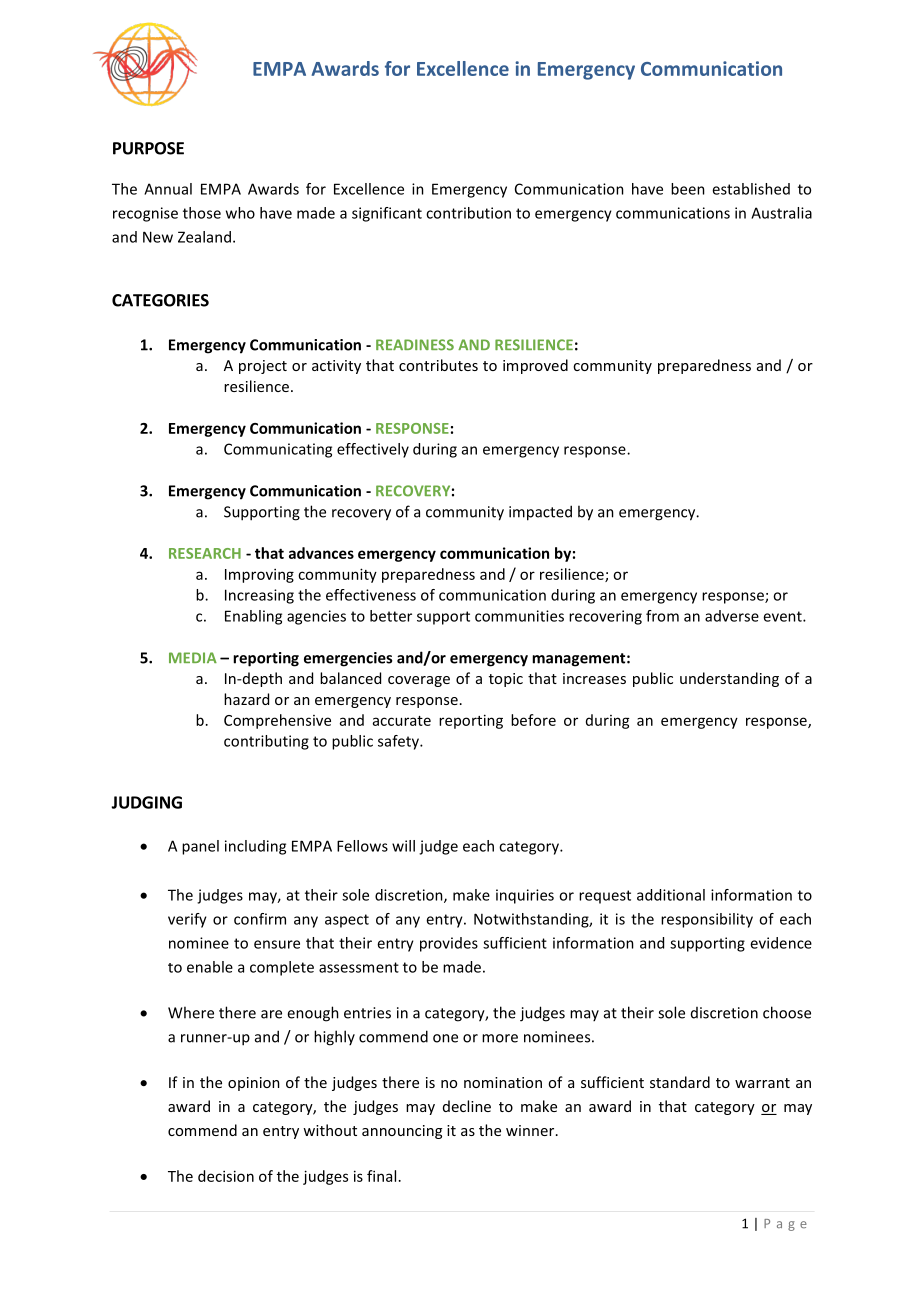 The image size is (924, 1308). Describe the element at coordinates (240, 213) in the image. I see `who` at that location.
